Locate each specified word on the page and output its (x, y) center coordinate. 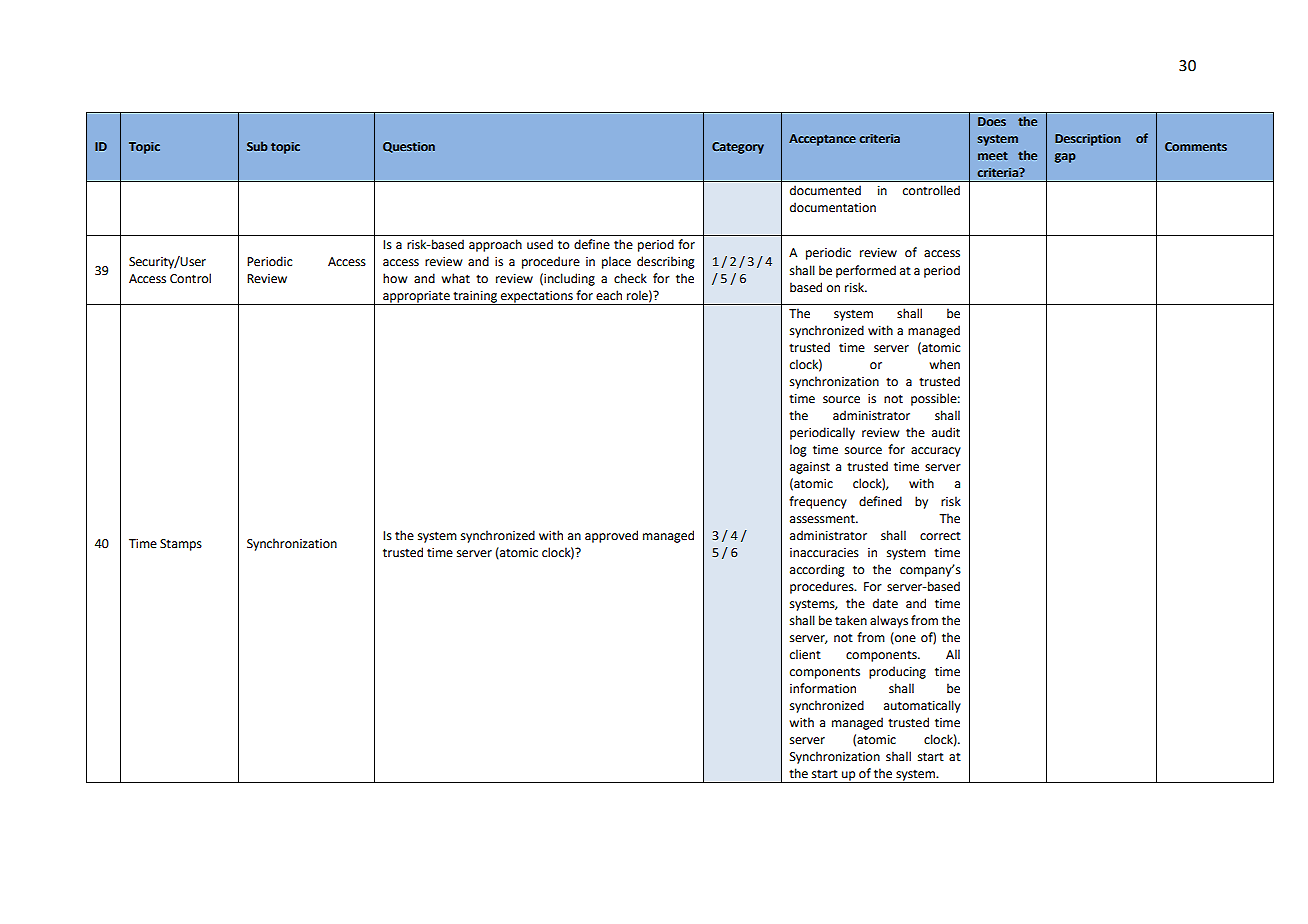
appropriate (416, 298)
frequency (818, 502)
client (805, 654)
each (609, 295)
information (823, 688)
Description (1088, 140)
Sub (257, 146)
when (944, 364)
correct (940, 536)
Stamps (181, 545)
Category (738, 148)
